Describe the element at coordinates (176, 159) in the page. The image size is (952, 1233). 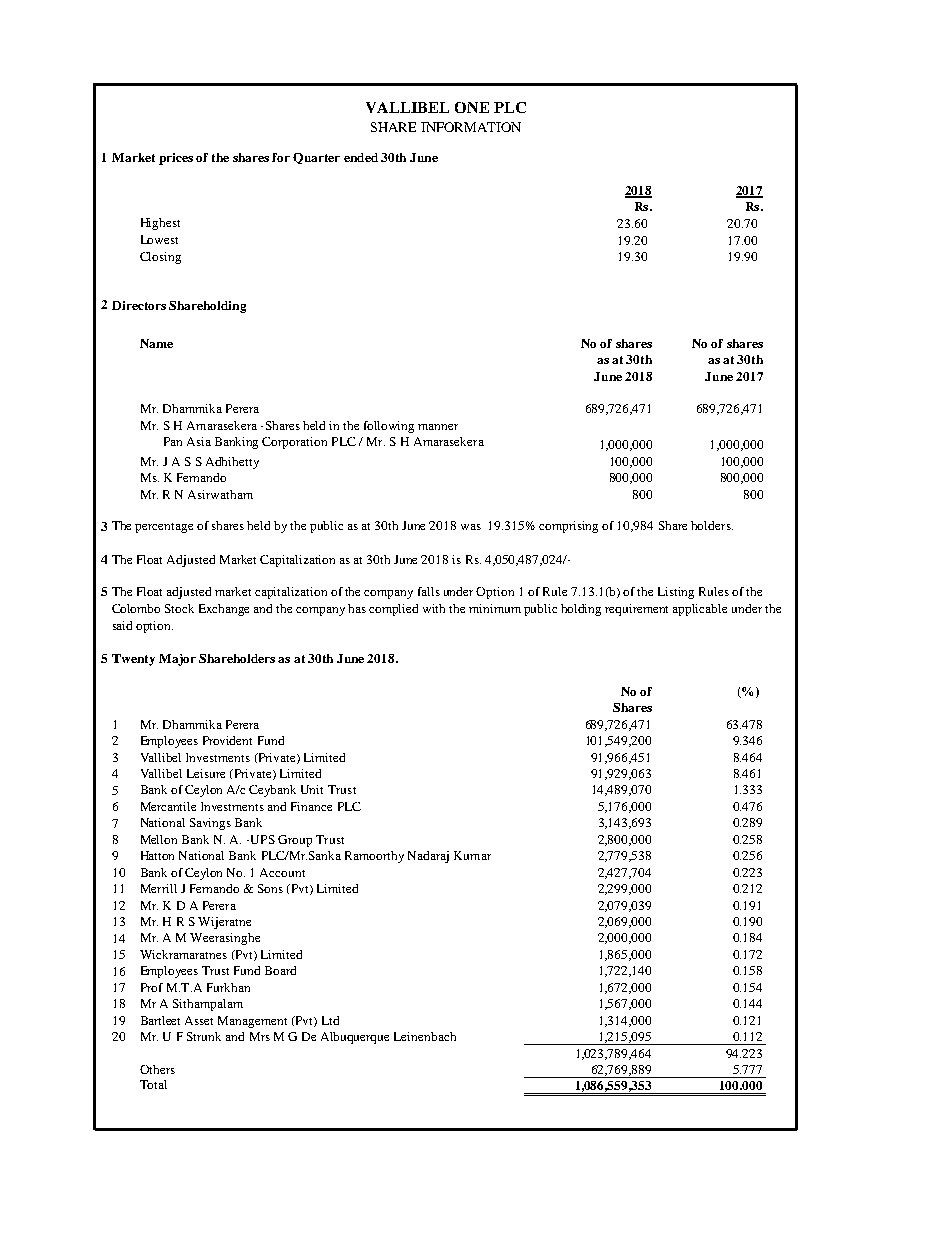
I see `prices` at that location.
